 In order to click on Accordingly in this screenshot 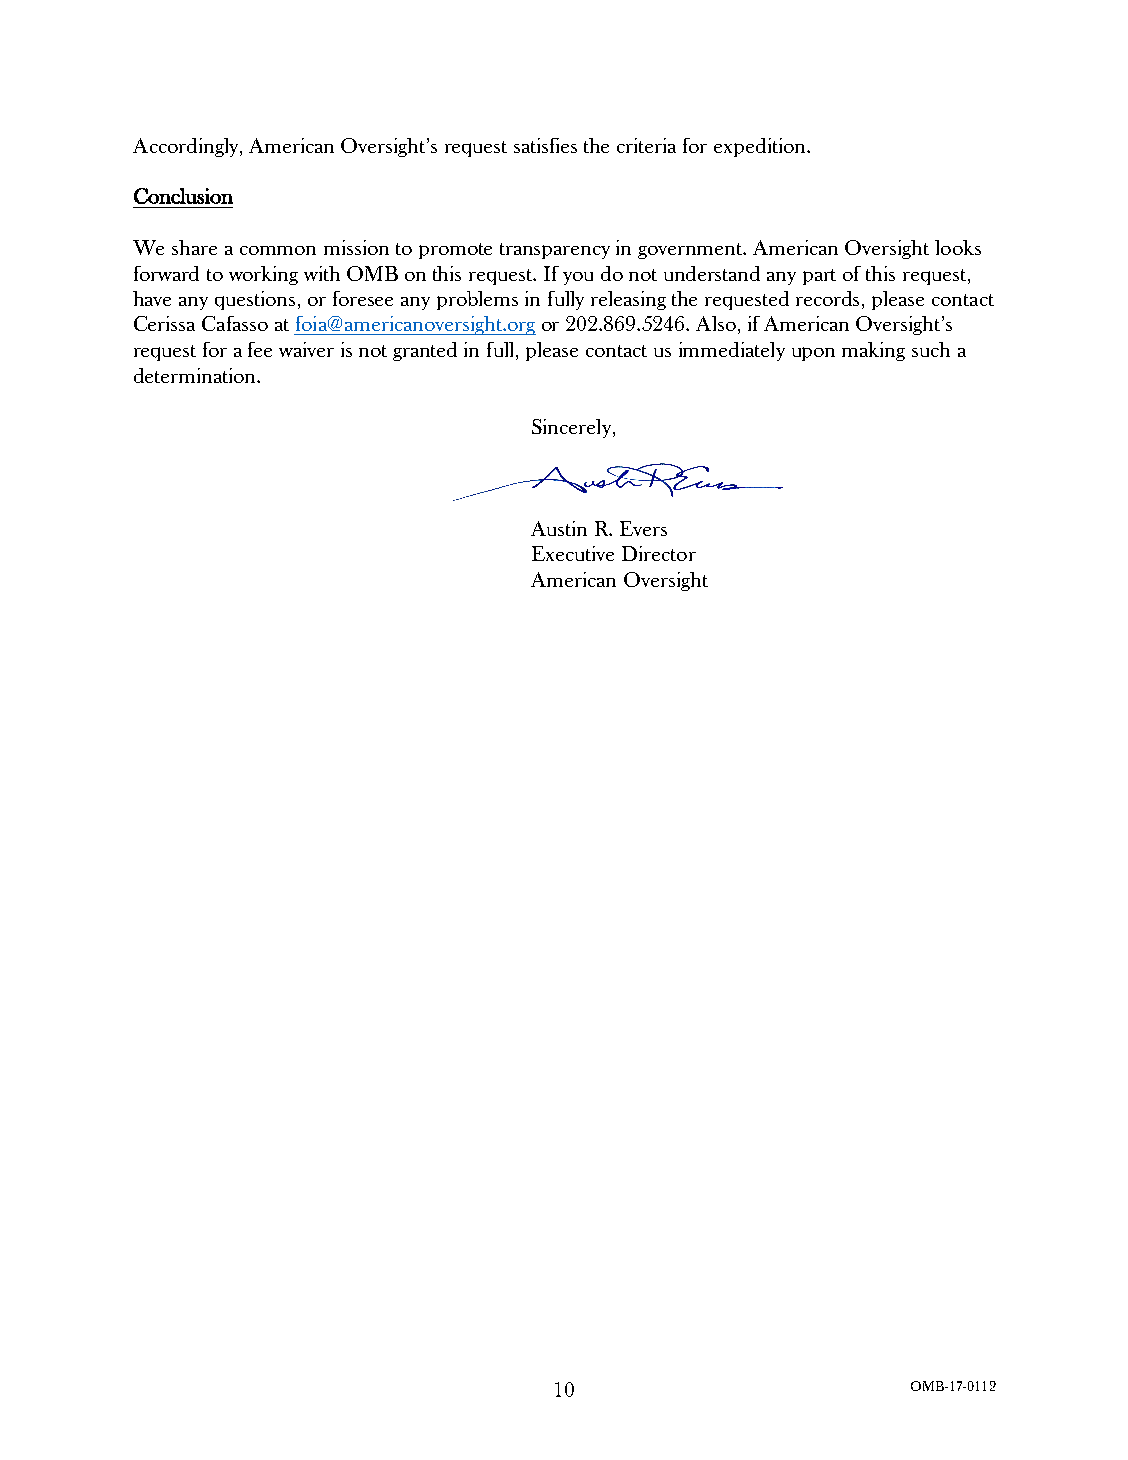, I will do `click(187, 147)`.
